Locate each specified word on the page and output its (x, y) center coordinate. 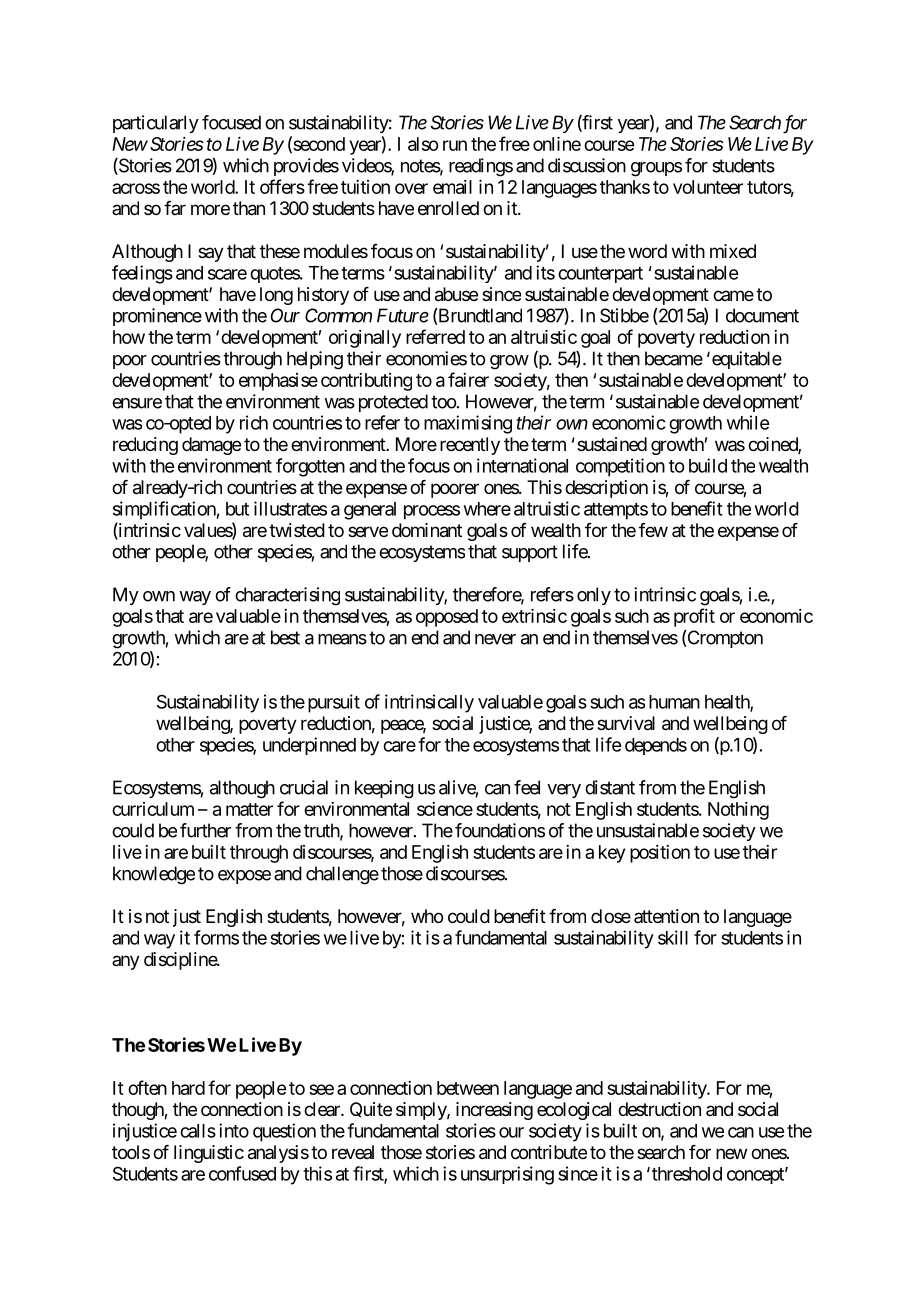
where (487, 509)
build (708, 465)
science (445, 809)
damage (211, 446)
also (423, 144)
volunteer (708, 187)
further (205, 830)
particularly (156, 124)
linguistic (209, 1154)
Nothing (738, 811)
